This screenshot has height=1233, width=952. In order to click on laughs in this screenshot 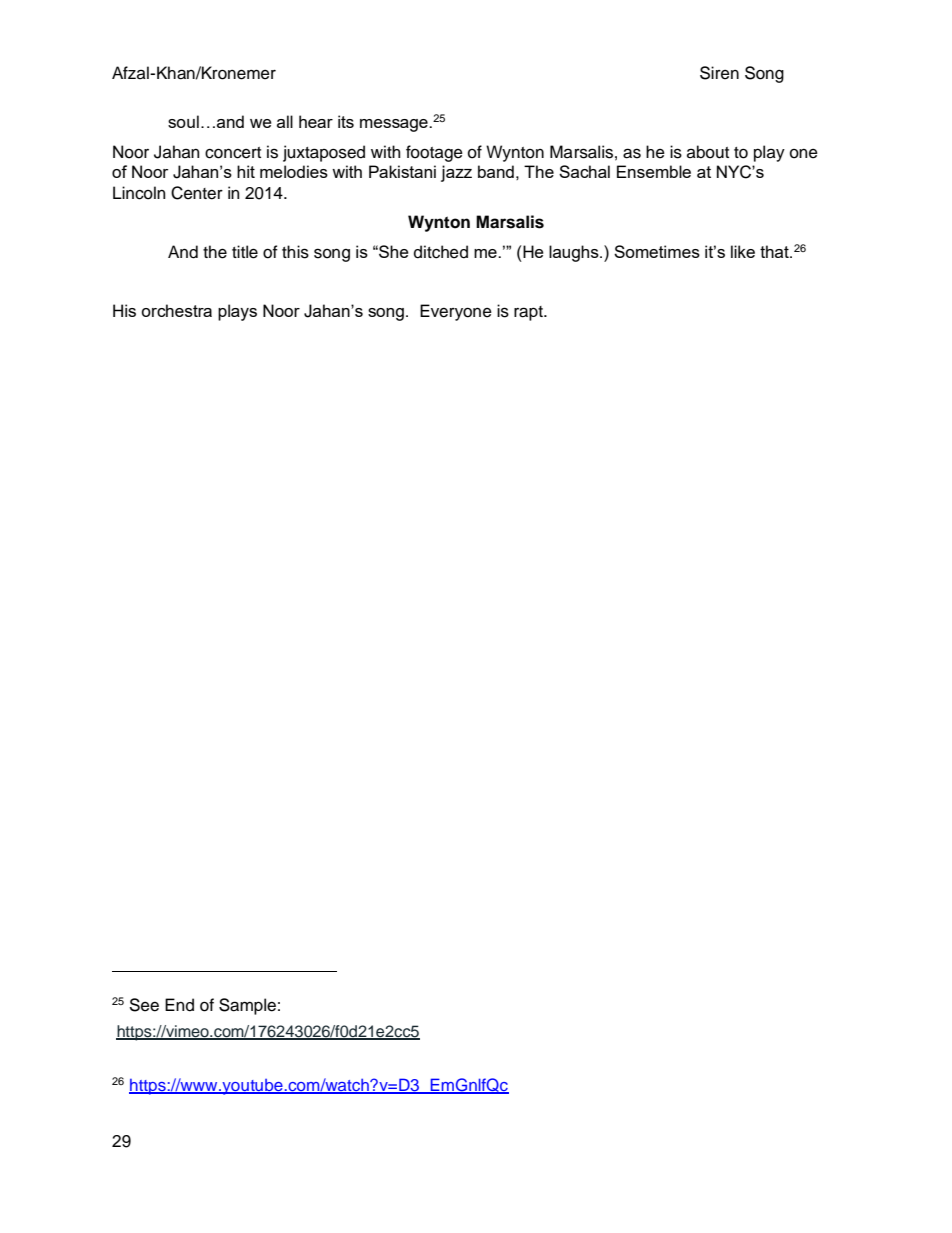, I will do `click(575, 253)`.
